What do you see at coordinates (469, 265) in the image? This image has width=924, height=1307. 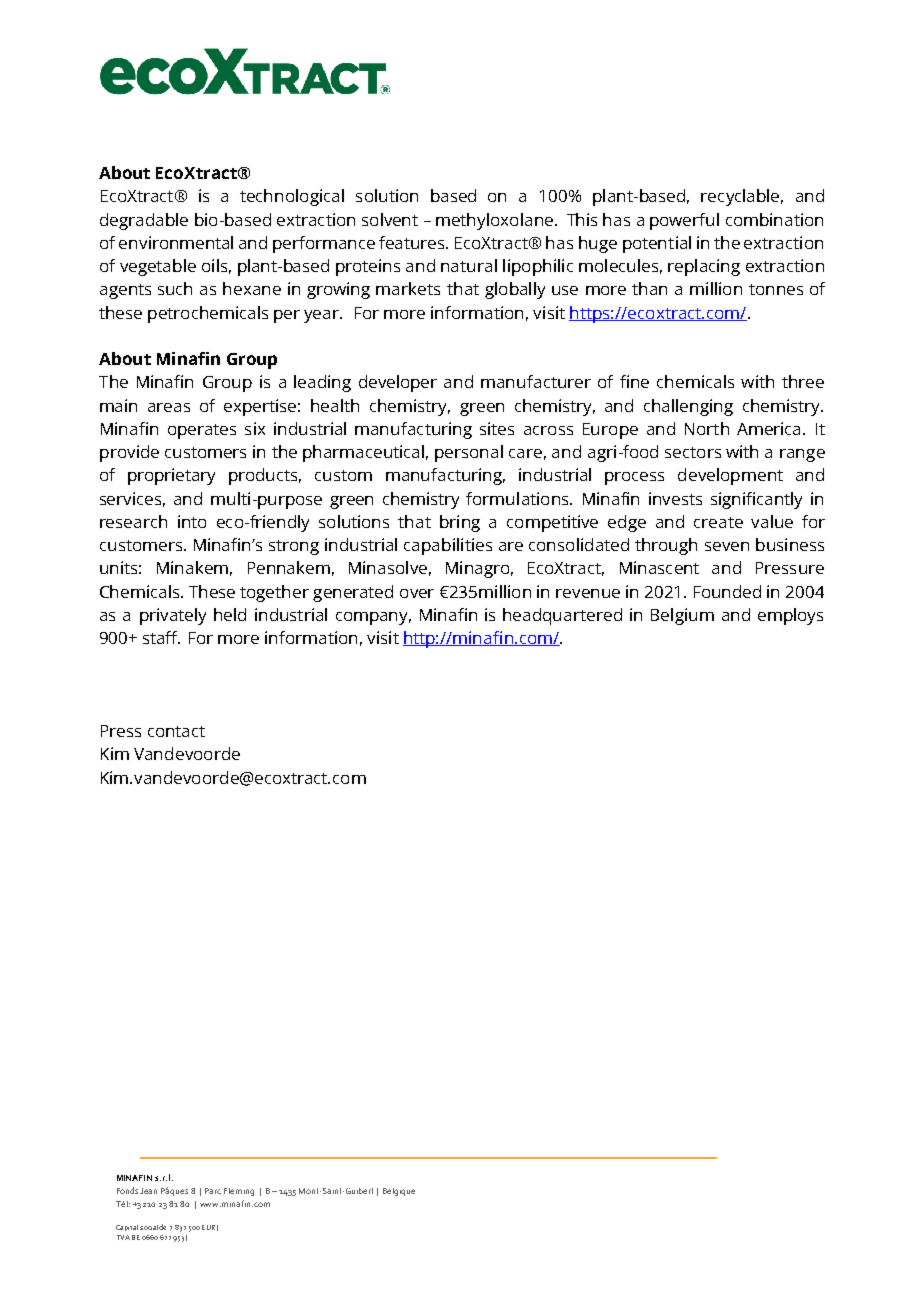 I see `natural` at bounding box center [469, 265].
